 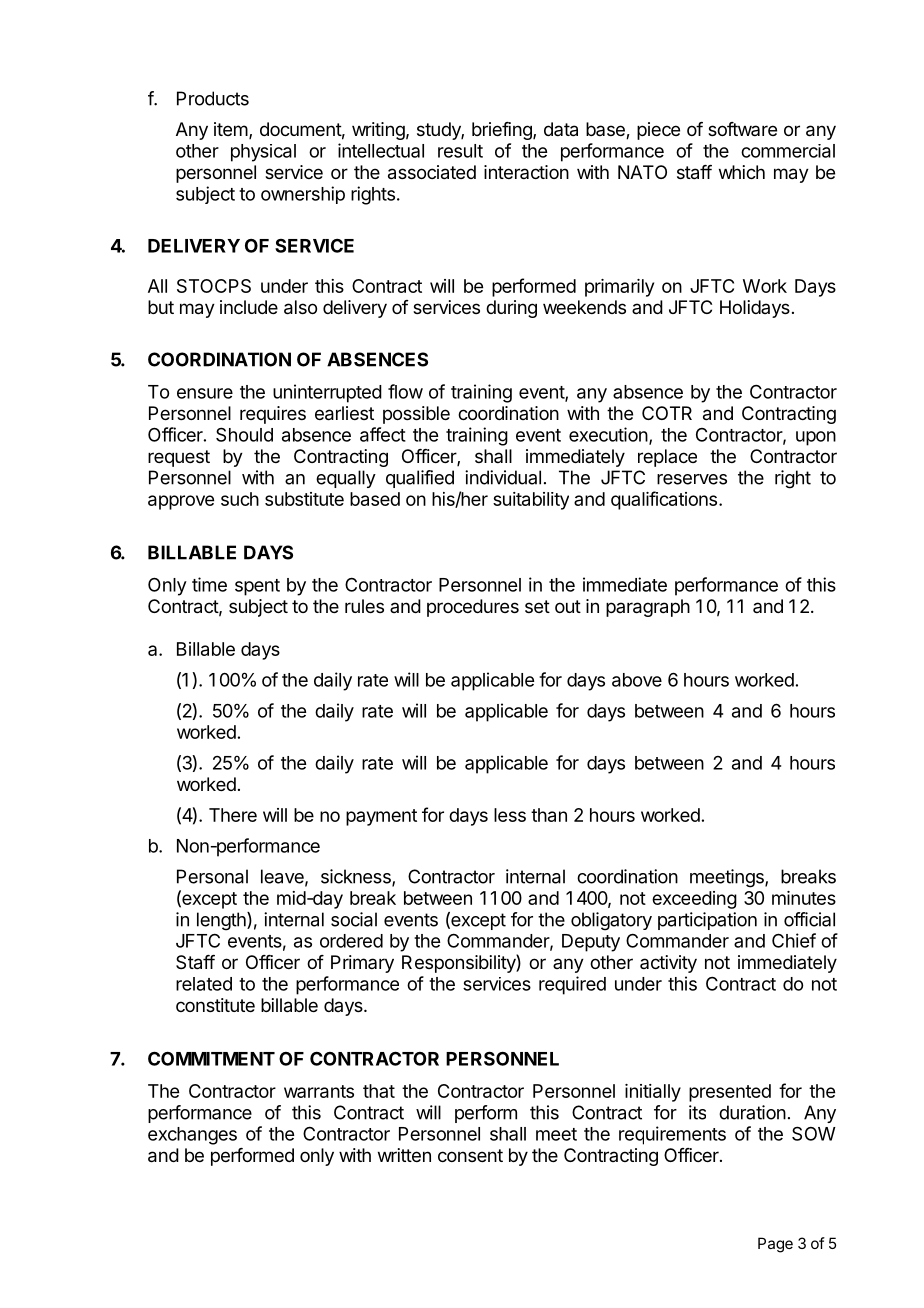 What do you see at coordinates (192, 1136) in the screenshot?
I see `exchanges` at bounding box center [192, 1136].
